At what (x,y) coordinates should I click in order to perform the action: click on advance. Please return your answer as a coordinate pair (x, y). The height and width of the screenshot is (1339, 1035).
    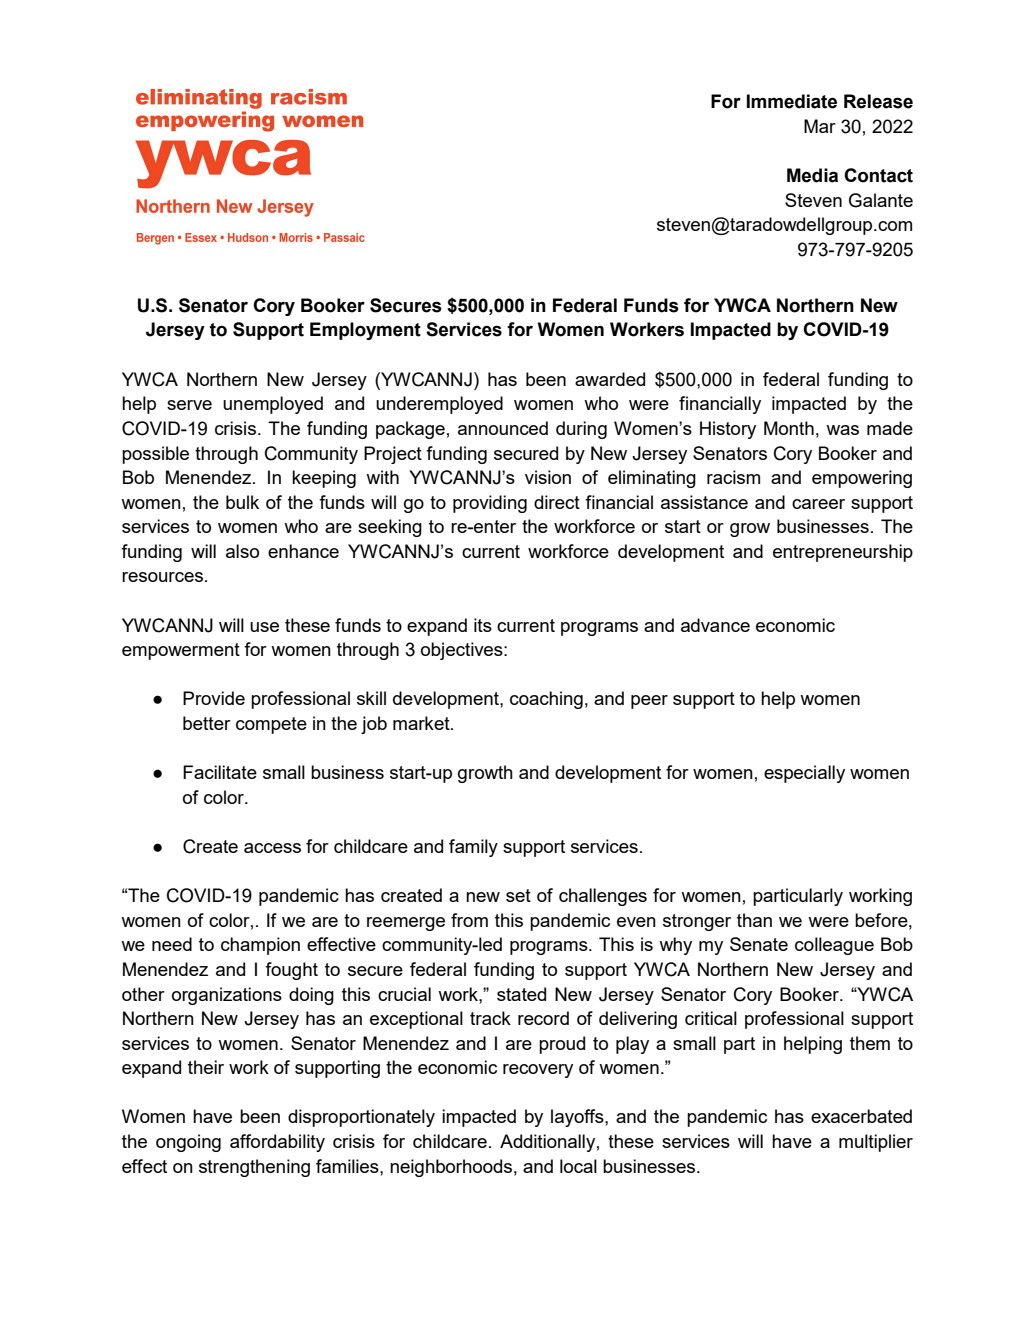
    Looking at the image, I should click on (715, 625).
